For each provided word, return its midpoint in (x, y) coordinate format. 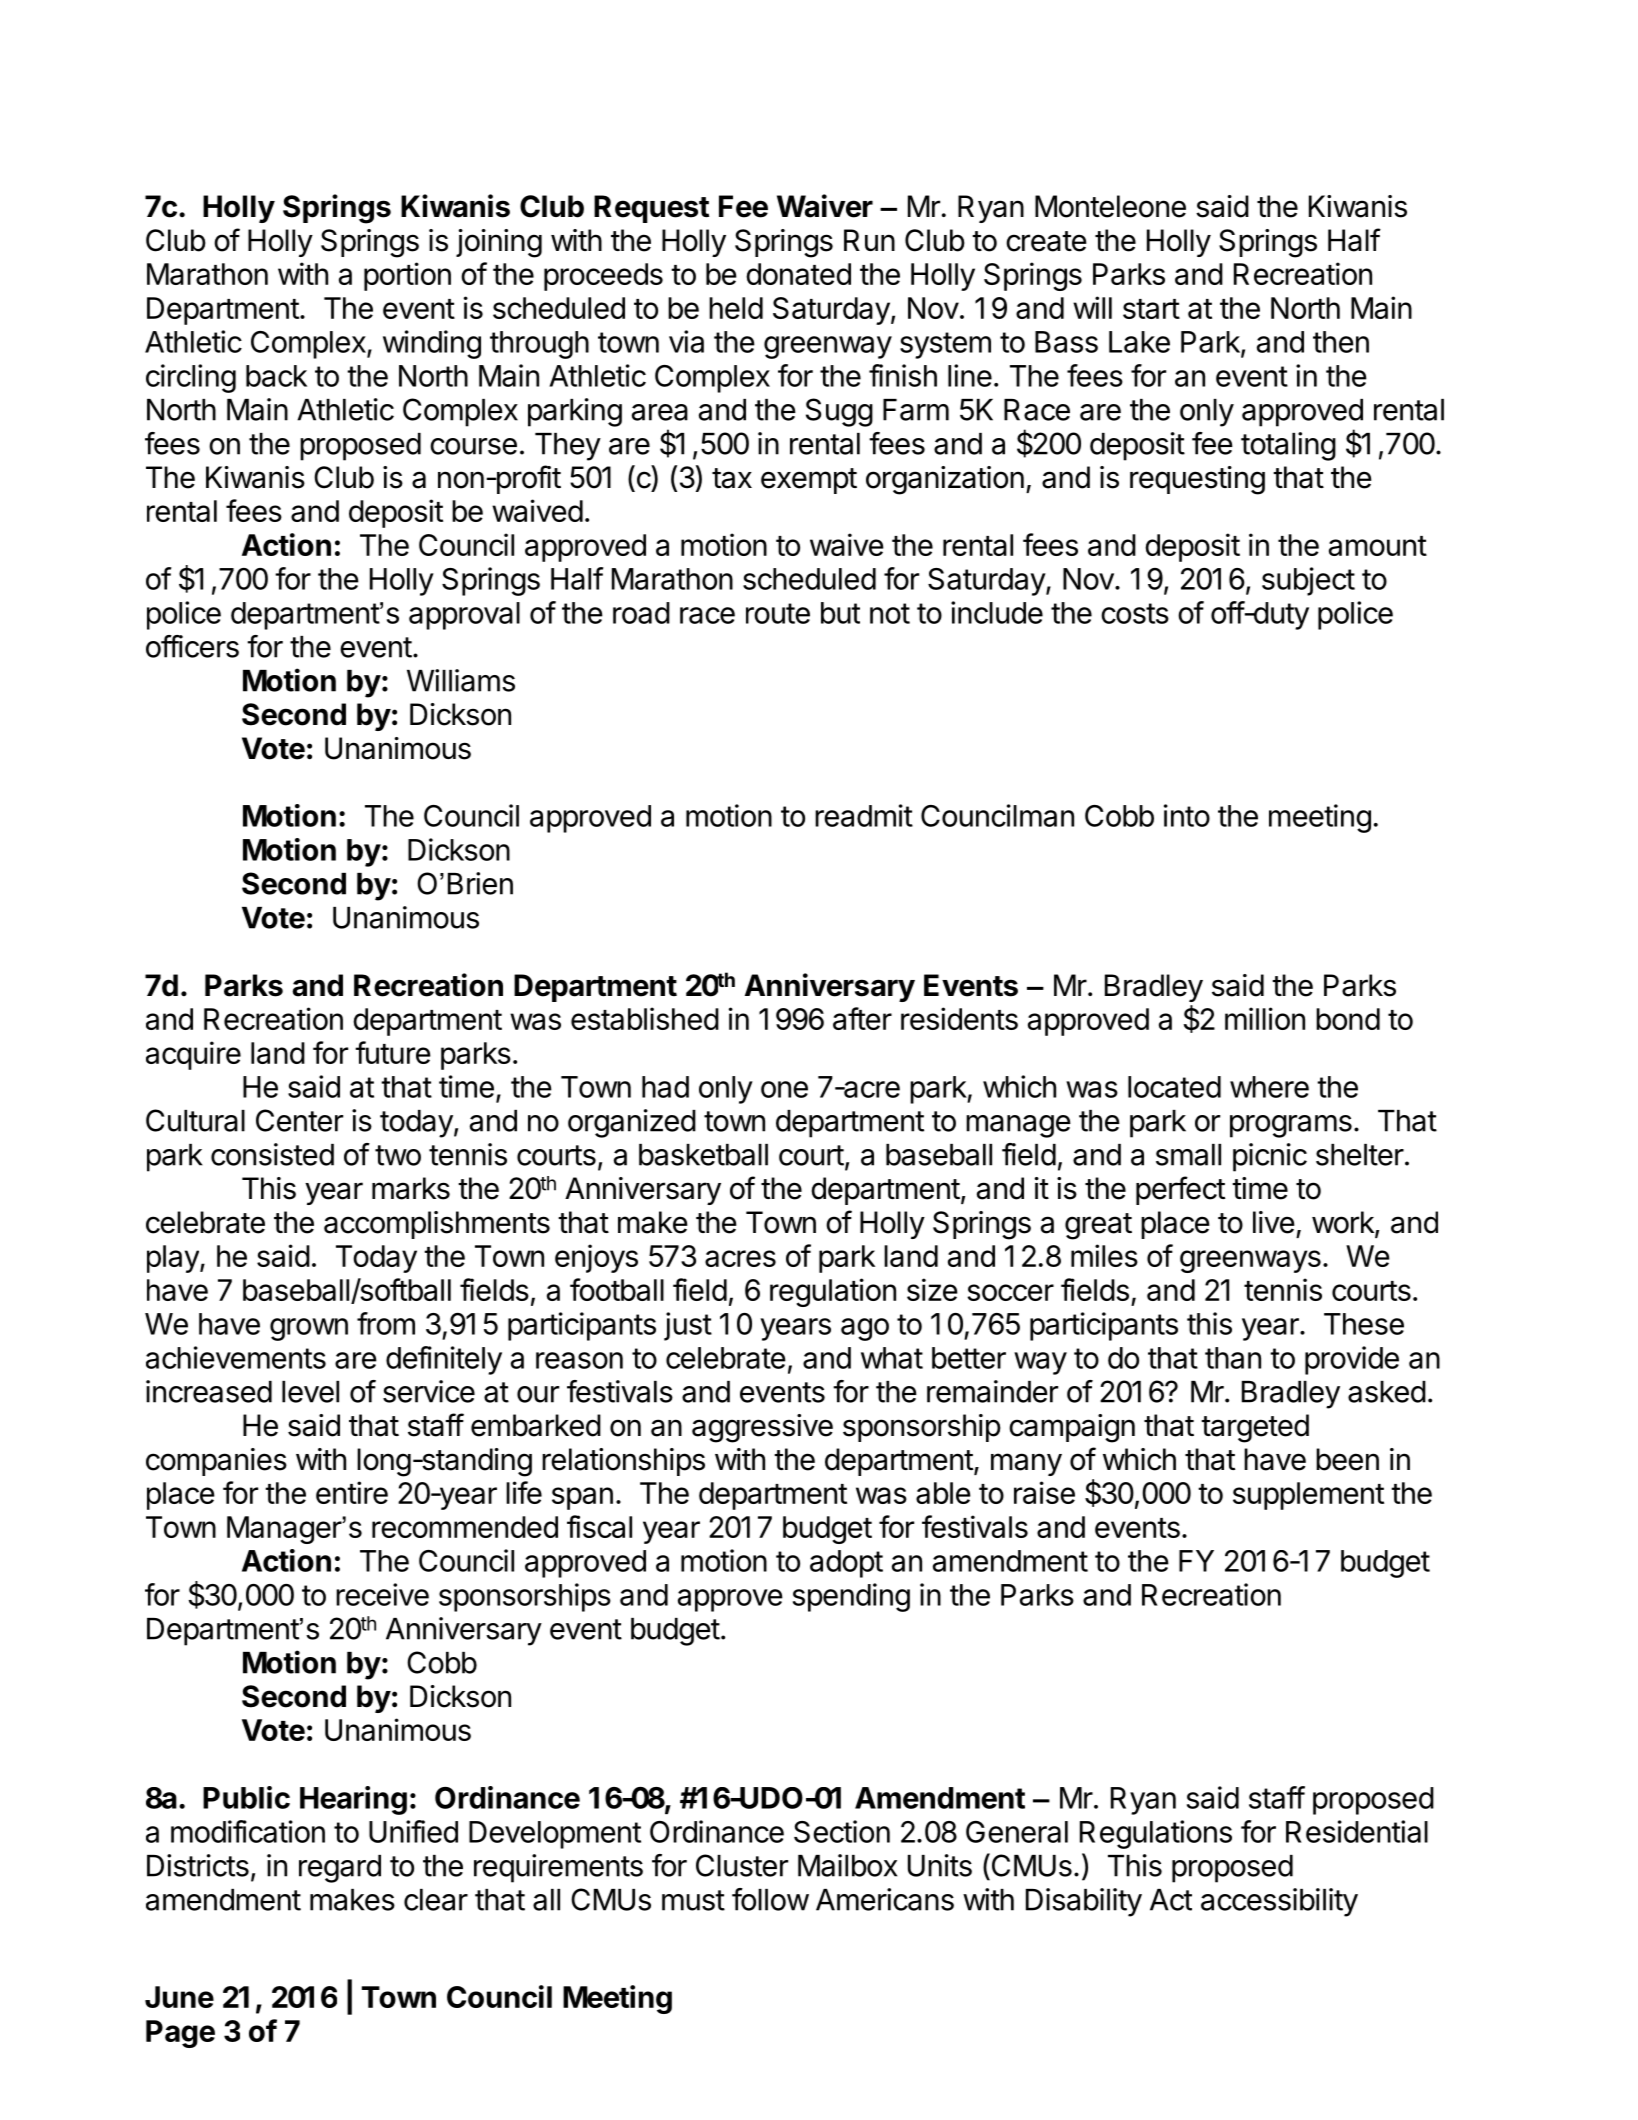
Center (299, 1120)
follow (770, 1899)
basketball (703, 1155)
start (1151, 309)
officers (192, 646)
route (778, 613)
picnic (1270, 1157)
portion (407, 276)
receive (382, 1594)
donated (798, 274)
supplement (1308, 1496)
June (179, 1997)
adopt (846, 1564)
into (1187, 815)
